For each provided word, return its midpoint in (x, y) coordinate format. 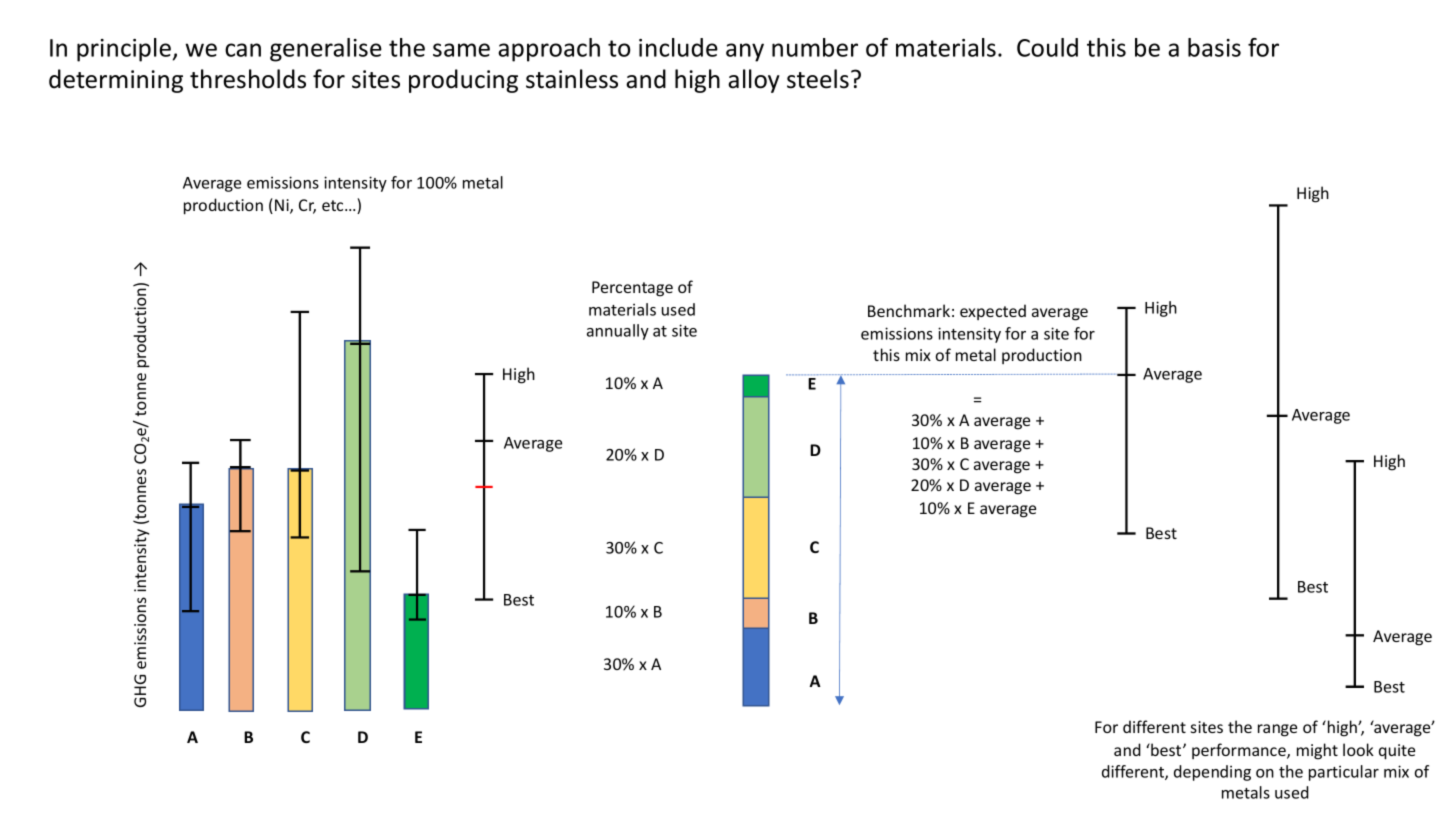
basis (1214, 47)
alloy (754, 81)
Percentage (632, 289)
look (1358, 749)
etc (334, 205)
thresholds (248, 79)
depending (1212, 773)
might (1317, 751)
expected (993, 312)
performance (1240, 751)
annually (618, 332)
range (1277, 730)
